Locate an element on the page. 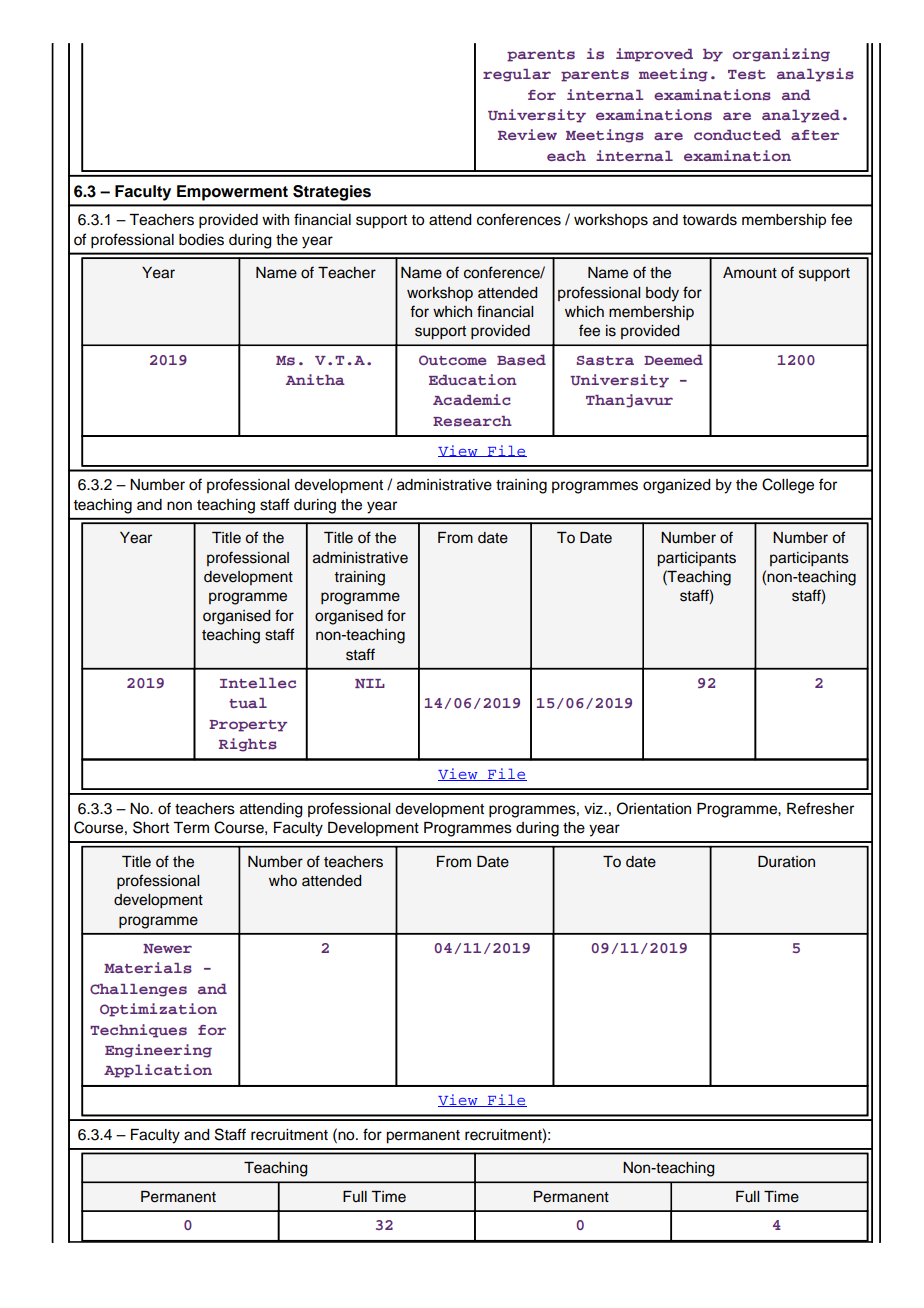  regular is located at coordinates (517, 75).
